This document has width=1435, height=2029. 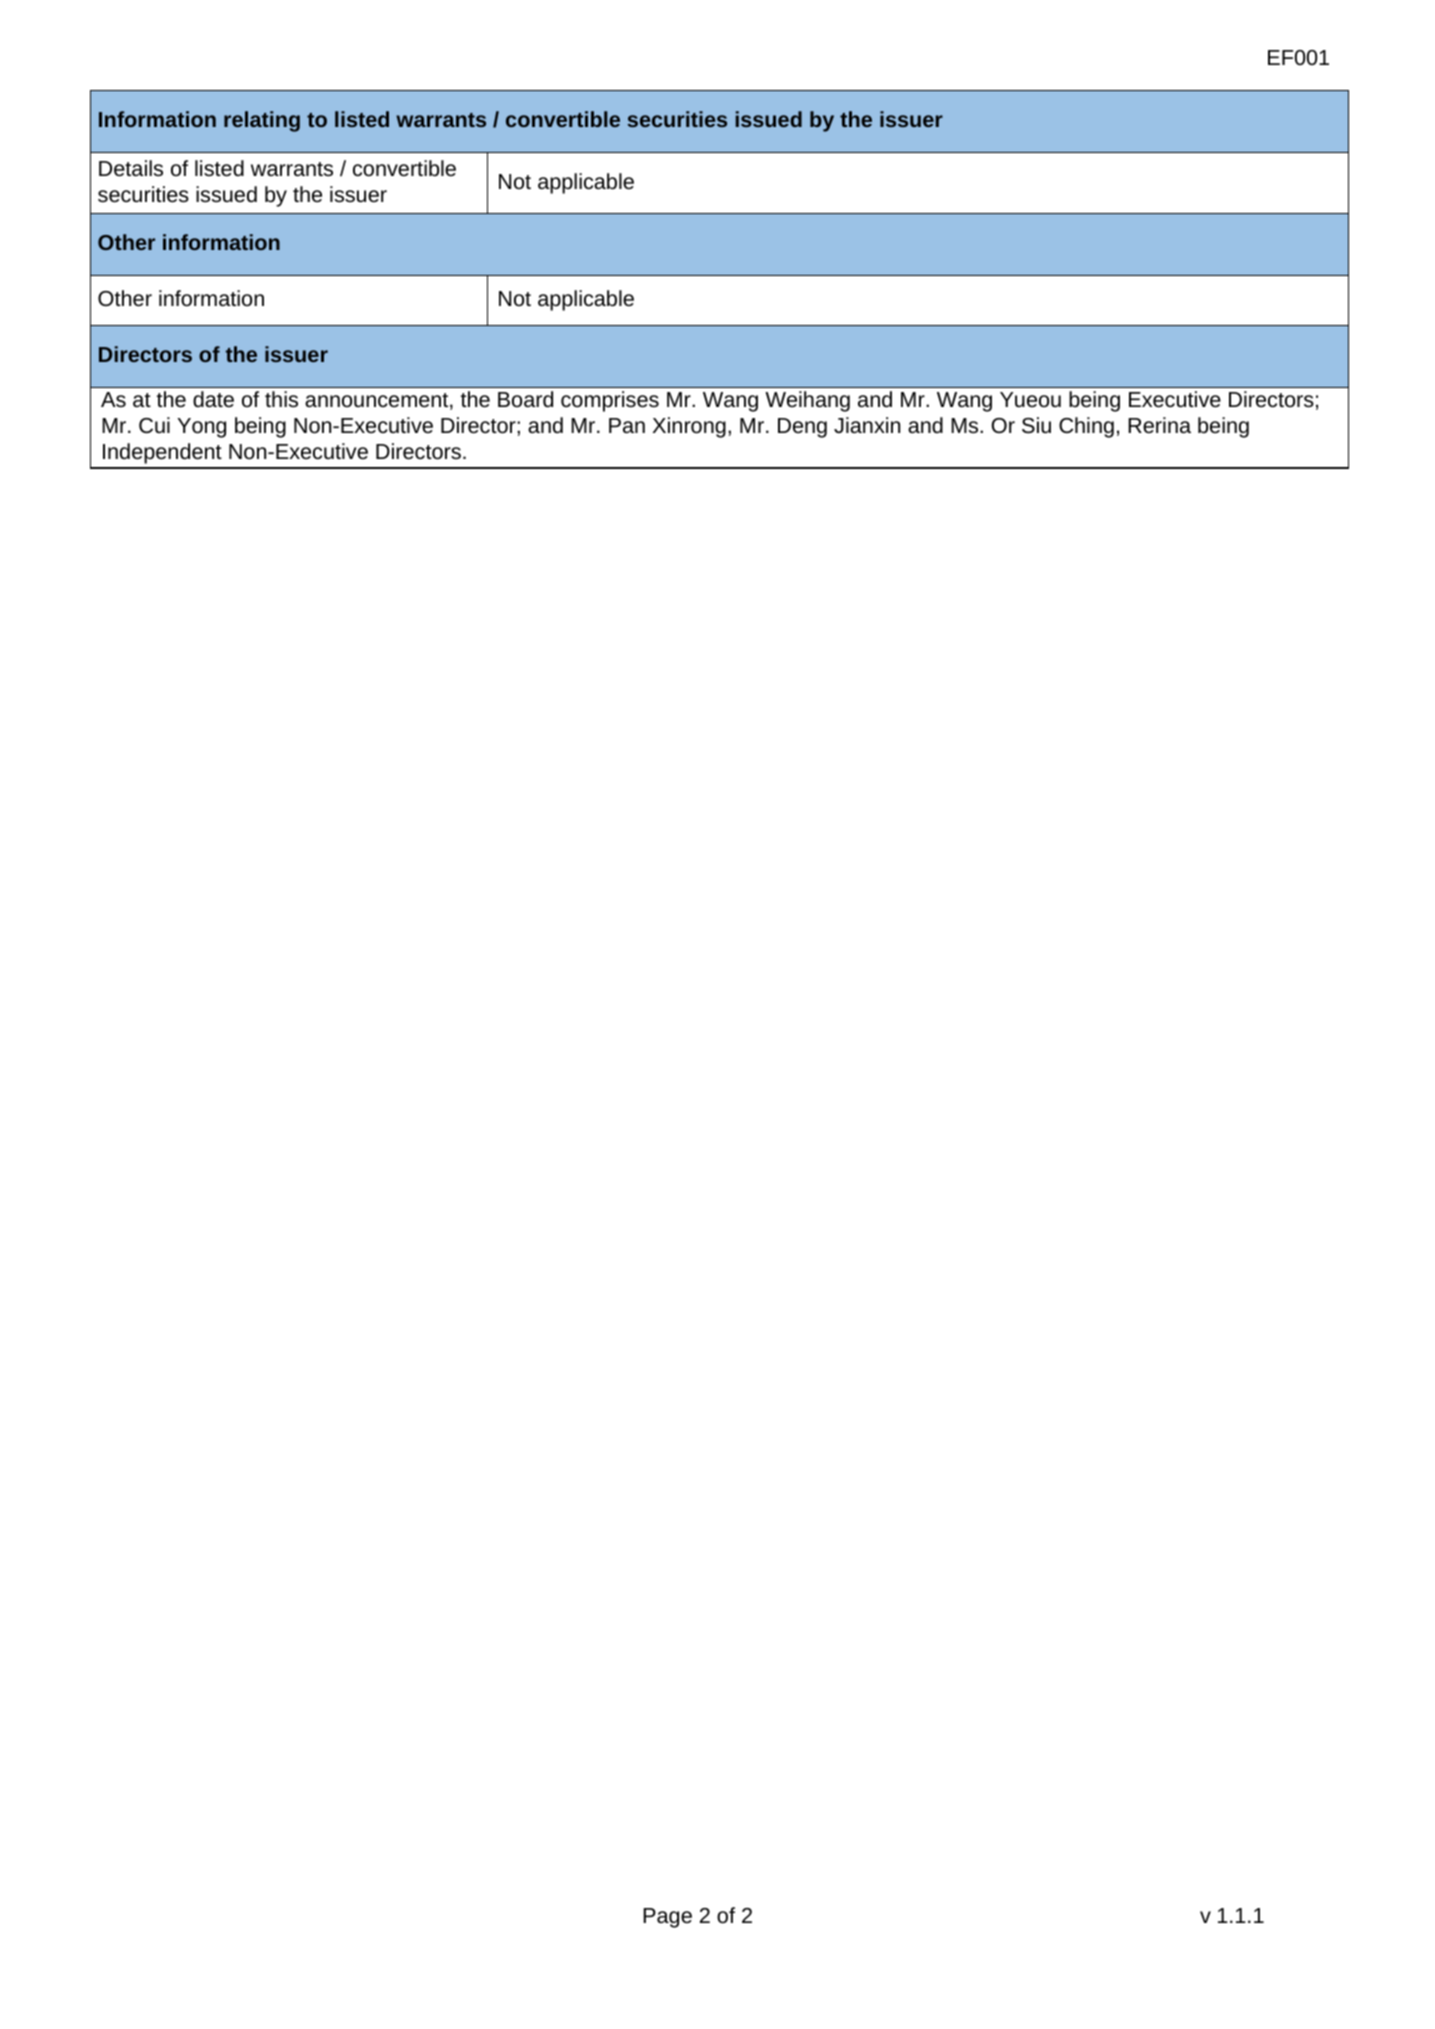 I want to click on Ching, so click(x=1086, y=427).
